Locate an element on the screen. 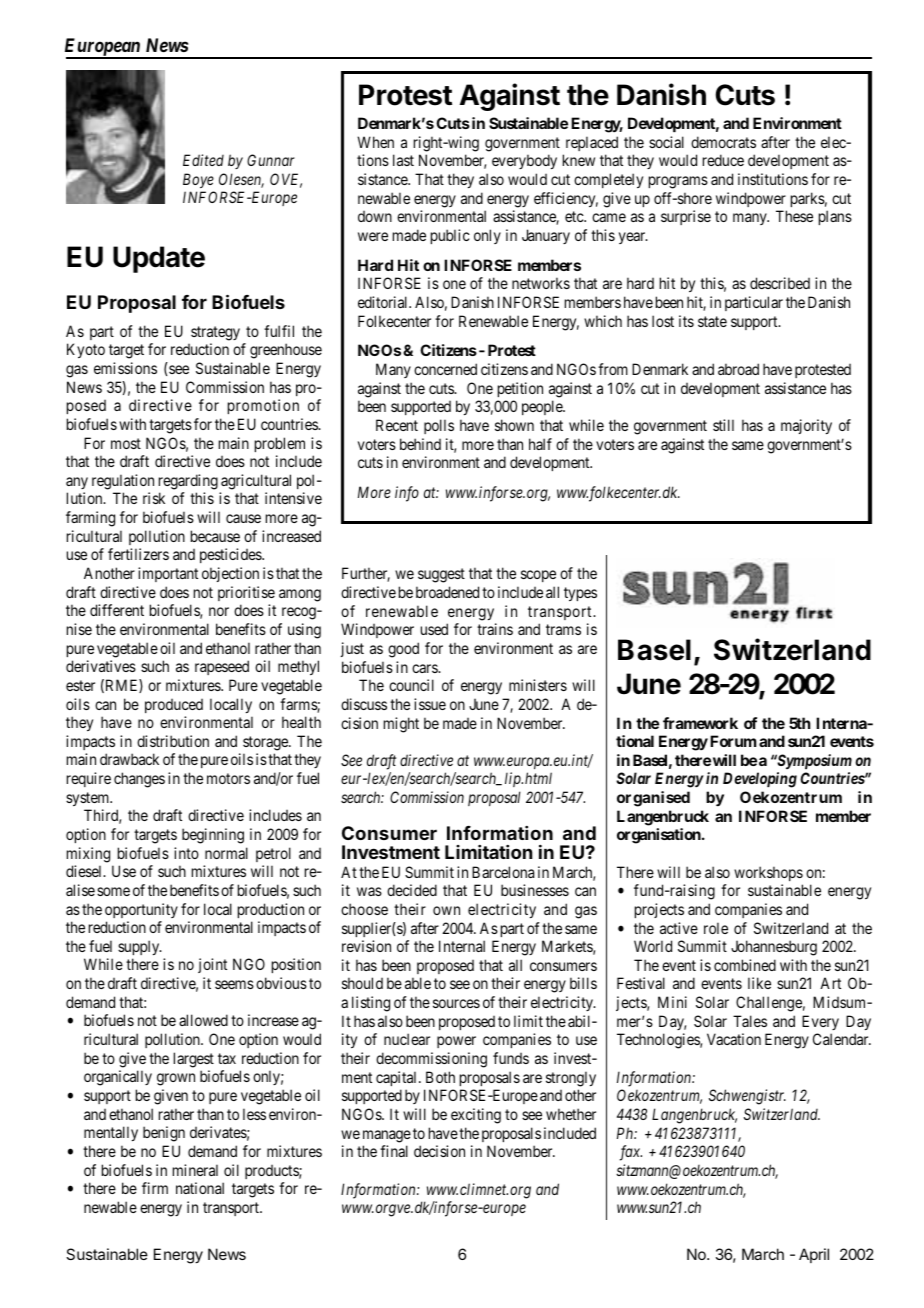 The height and width of the screenshot is (1308, 924). largest is located at coordinates (194, 1060).
